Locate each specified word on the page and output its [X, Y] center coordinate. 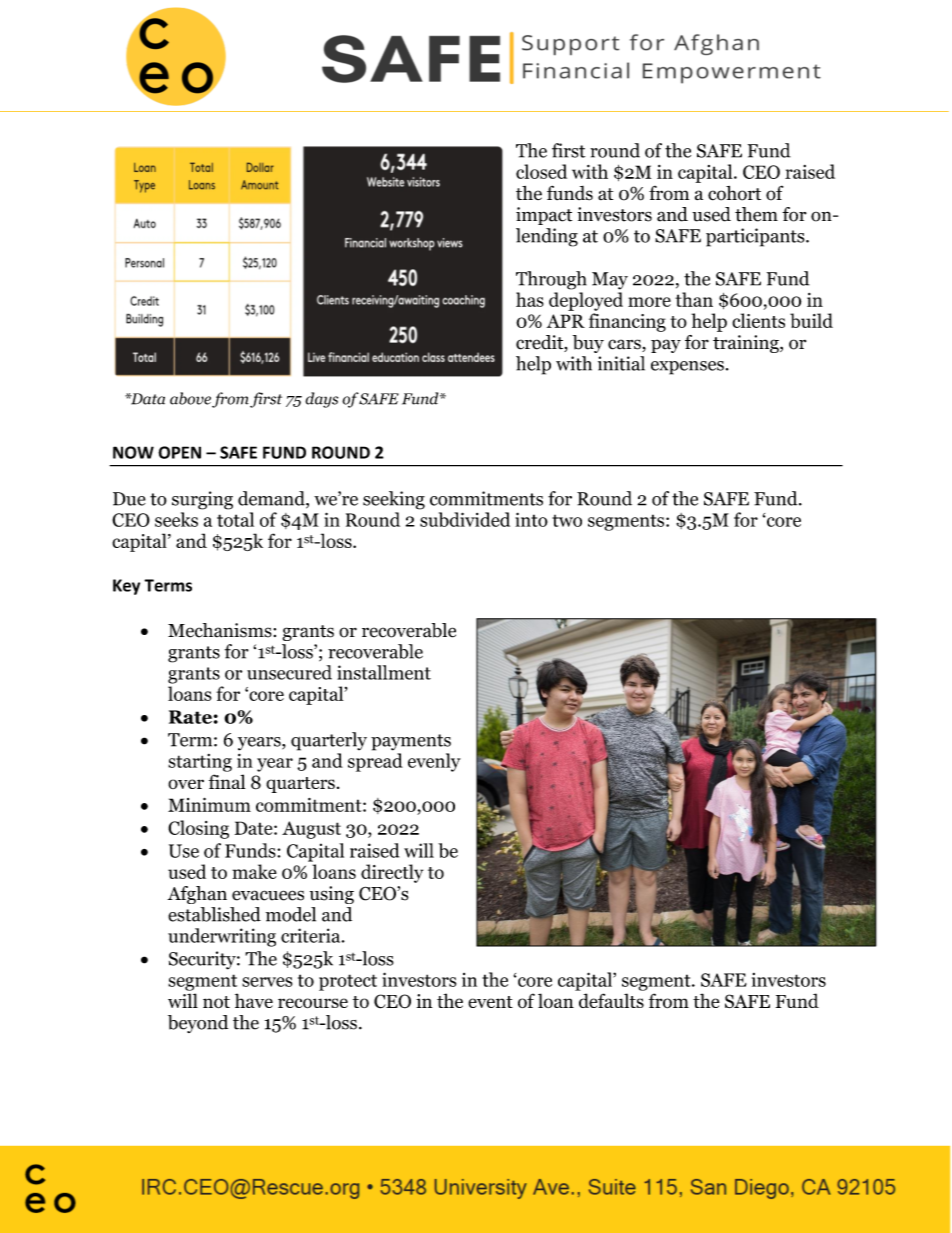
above [190, 398]
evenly [434, 762]
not [216, 1002]
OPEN [179, 452]
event [490, 1002]
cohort [734, 193]
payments [411, 742]
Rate [190, 717]
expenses [687, 368]
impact [544, 216]
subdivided [465, 519]
